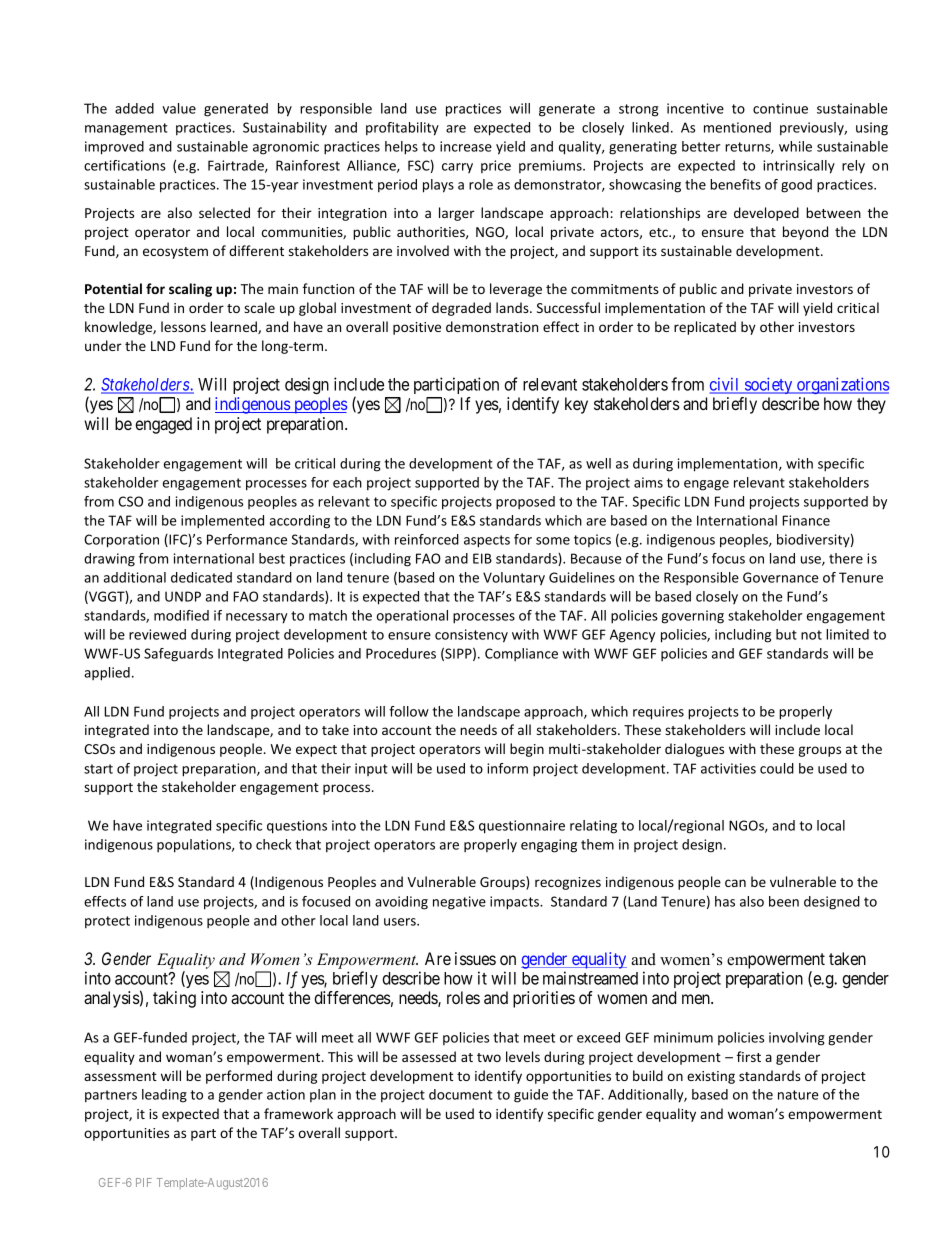  What do you see at coordinates (507, 768) in the document?
I see `inform` at bounding box center [507, 768].
